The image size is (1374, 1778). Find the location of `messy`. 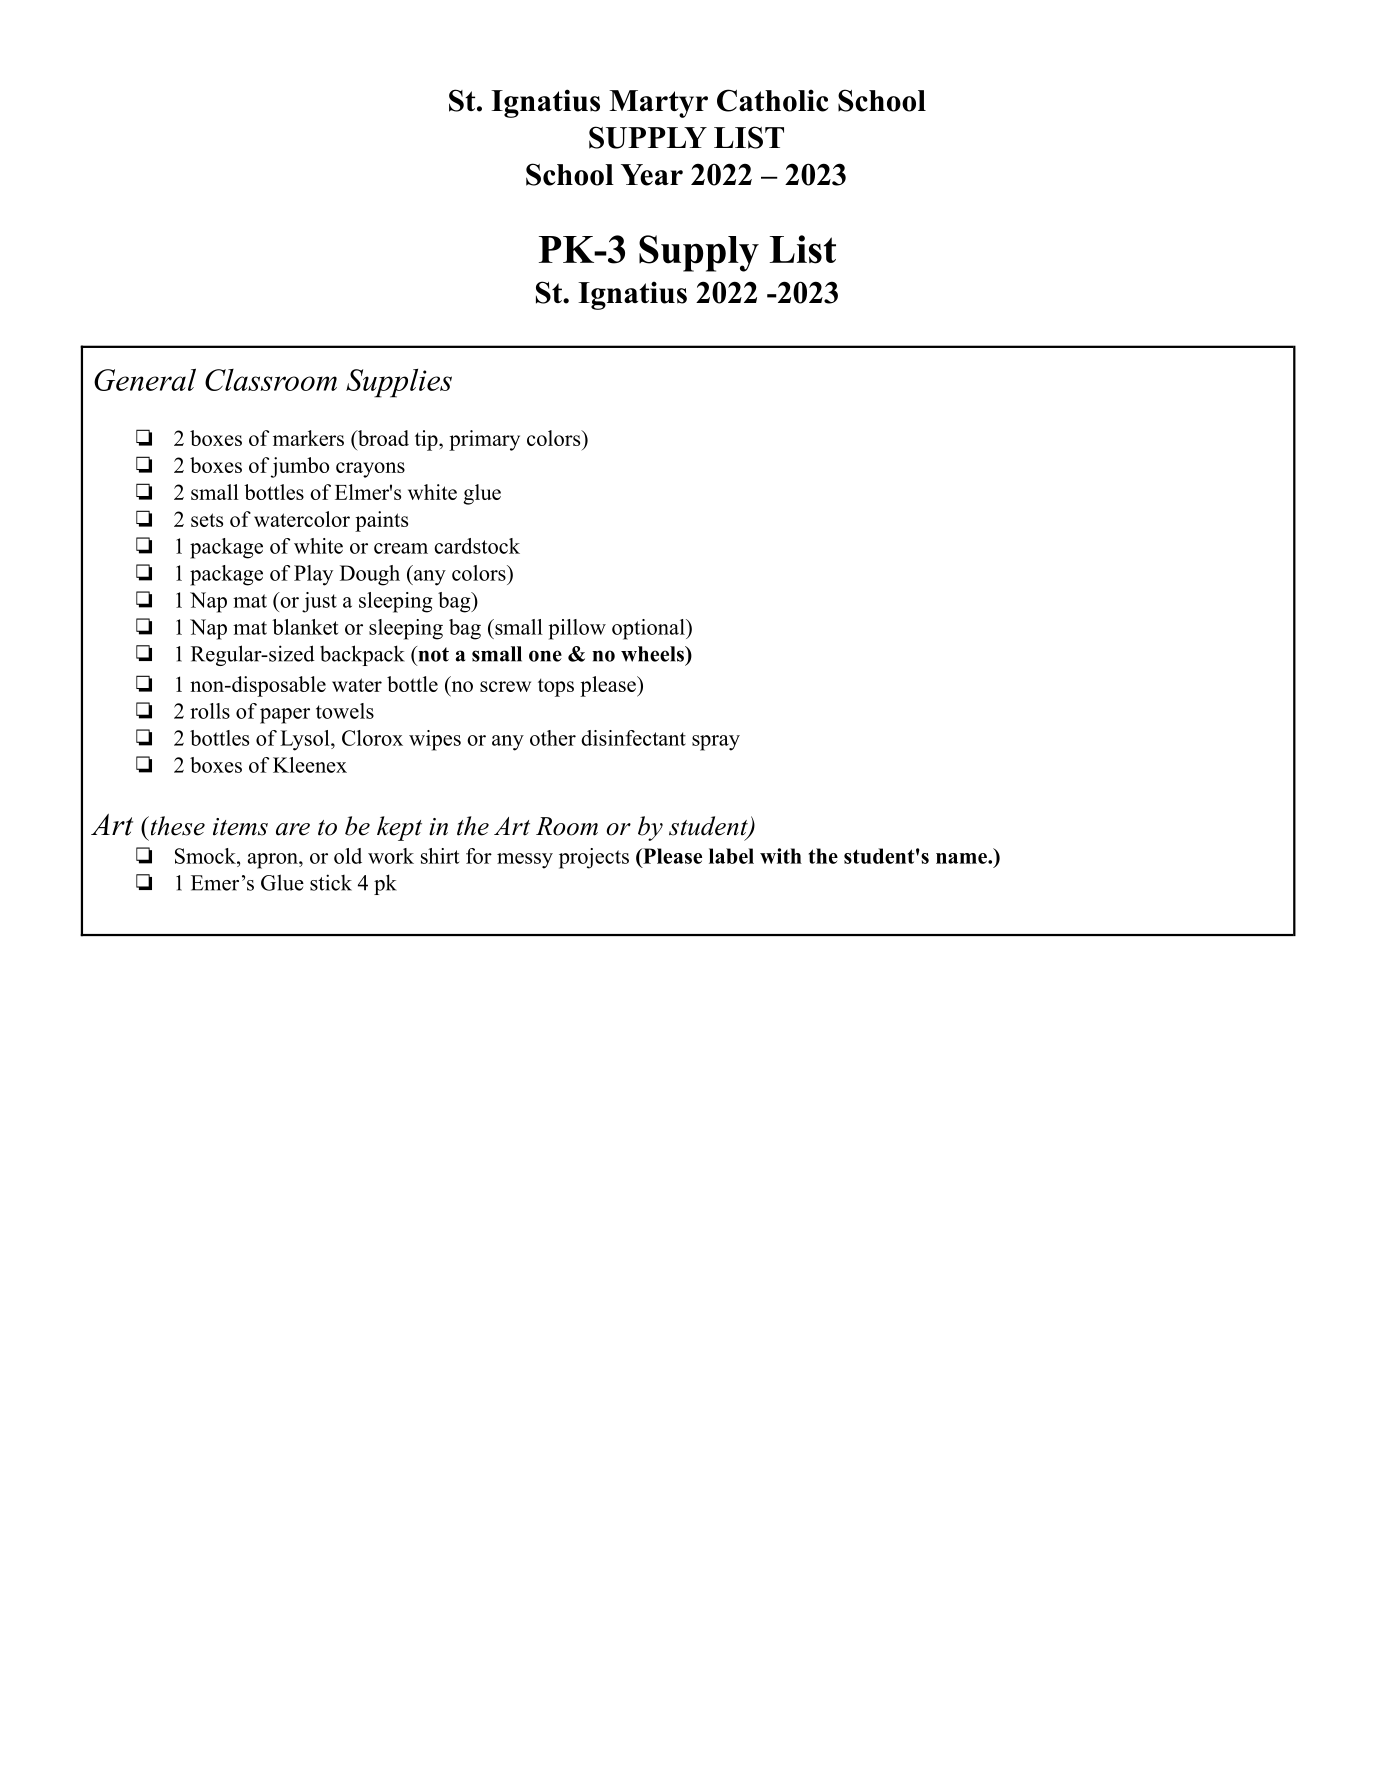

messy is located at coordinates (525, 861).
